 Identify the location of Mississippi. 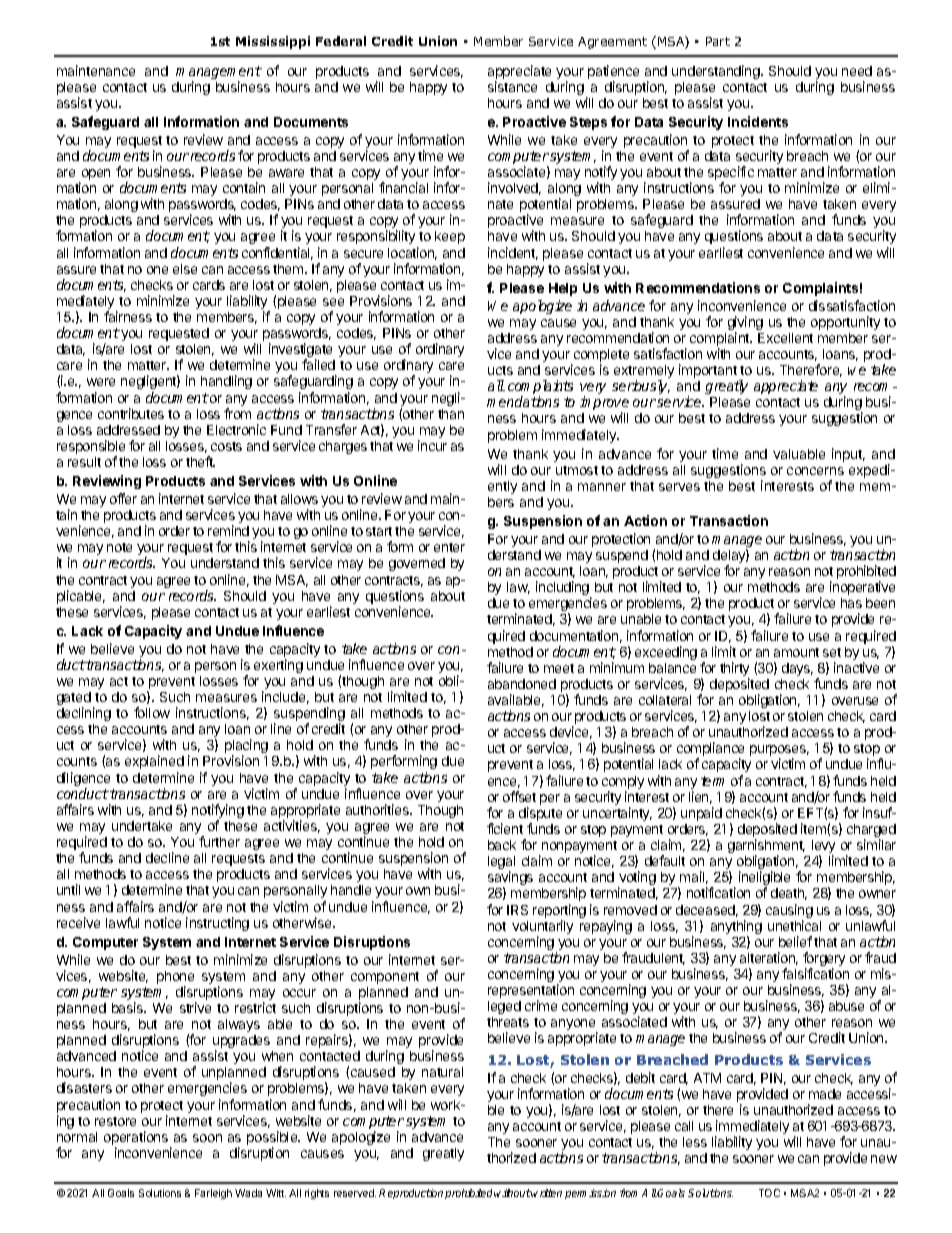
(273, 42).
